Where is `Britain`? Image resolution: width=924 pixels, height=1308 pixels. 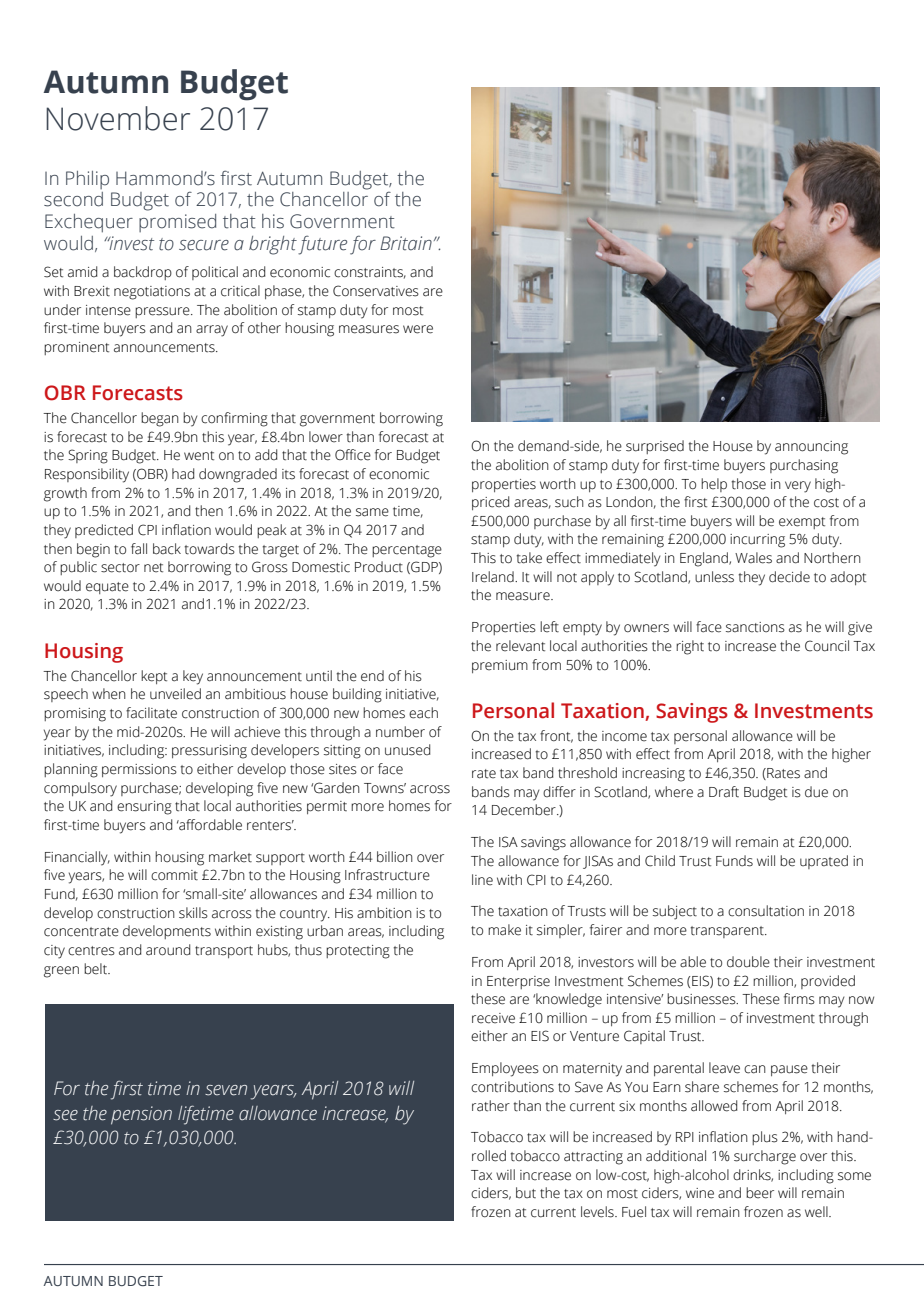 Britain is located at coordinates (406, 243).
